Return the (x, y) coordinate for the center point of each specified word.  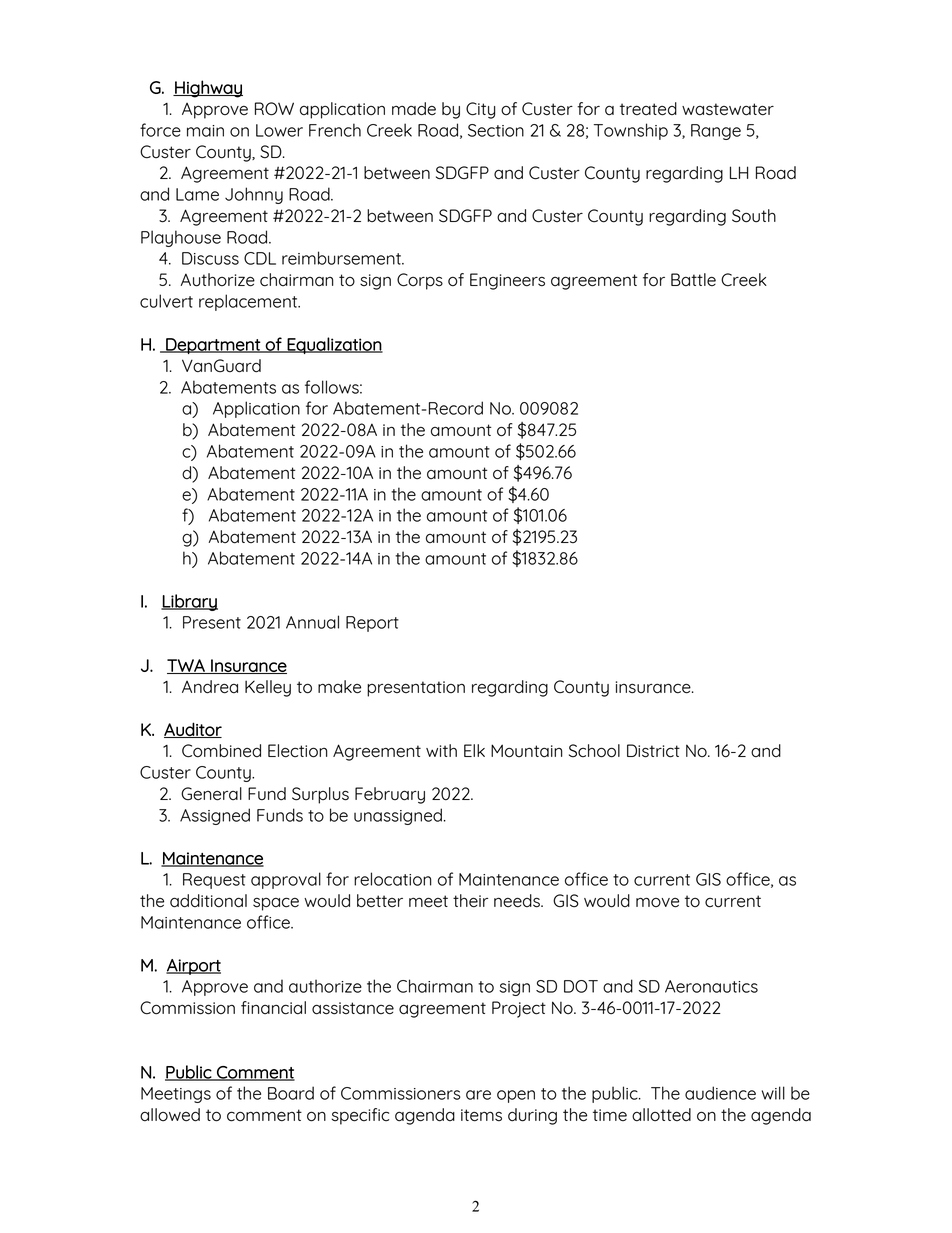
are (478, 1095)
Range (716, 132)
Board (291, 1093)
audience (720, 1093)
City (480, 110)
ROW (274, 109)
